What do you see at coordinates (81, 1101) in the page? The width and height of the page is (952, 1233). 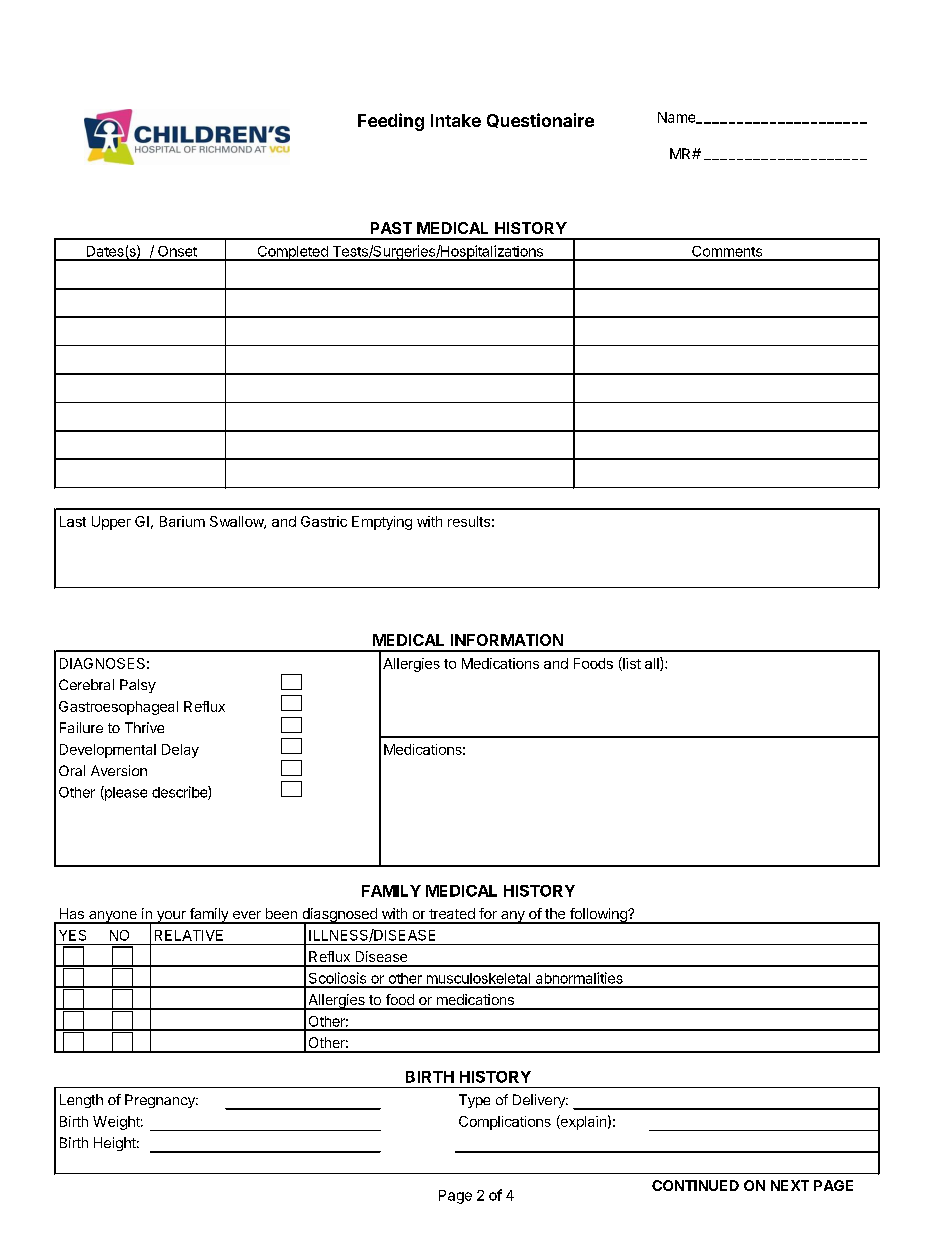 I see `Length` at bounding box center [81, 1101].
